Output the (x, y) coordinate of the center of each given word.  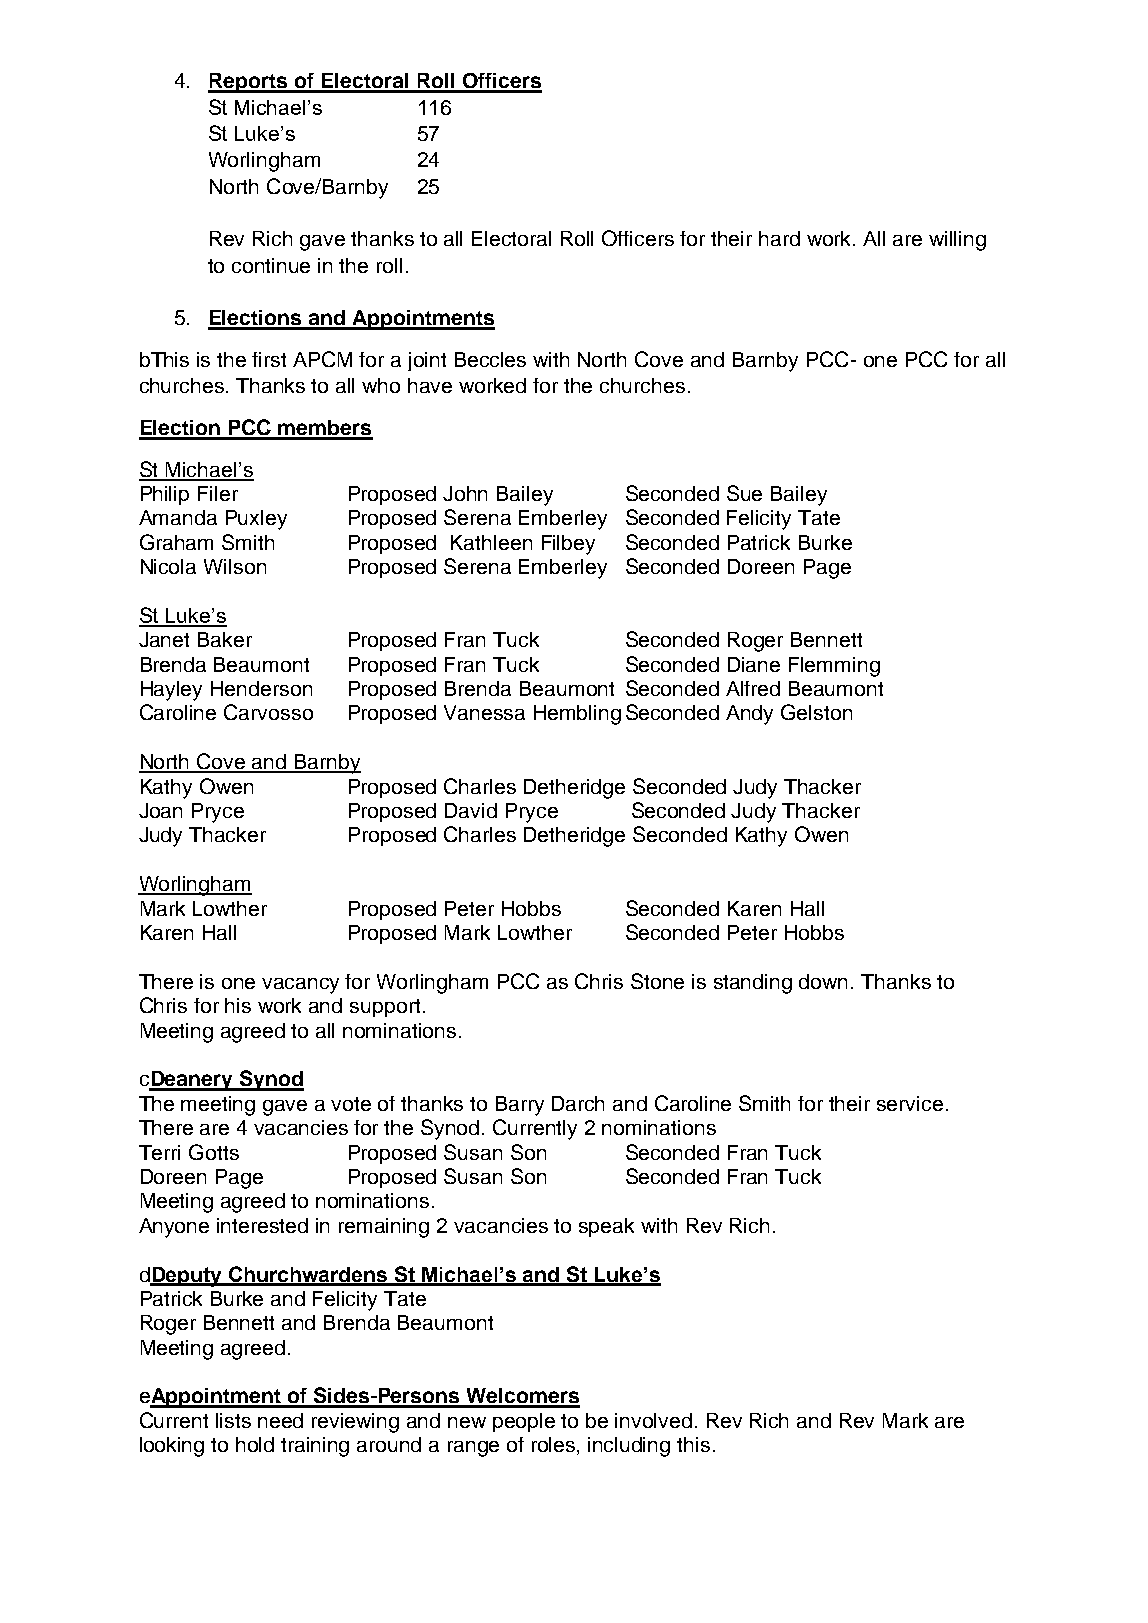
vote (351, 1104)
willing (957, 241)
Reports (249, 83)
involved (653, 1420)
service (910, 1103)
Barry (520, 1106)
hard (779, 238)
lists (233, 1420)
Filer (218, 493)
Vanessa (484, 712)
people (524, 1422)
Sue (744, 493)
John (465, 493)
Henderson (261, 688)
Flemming (834, 667)
